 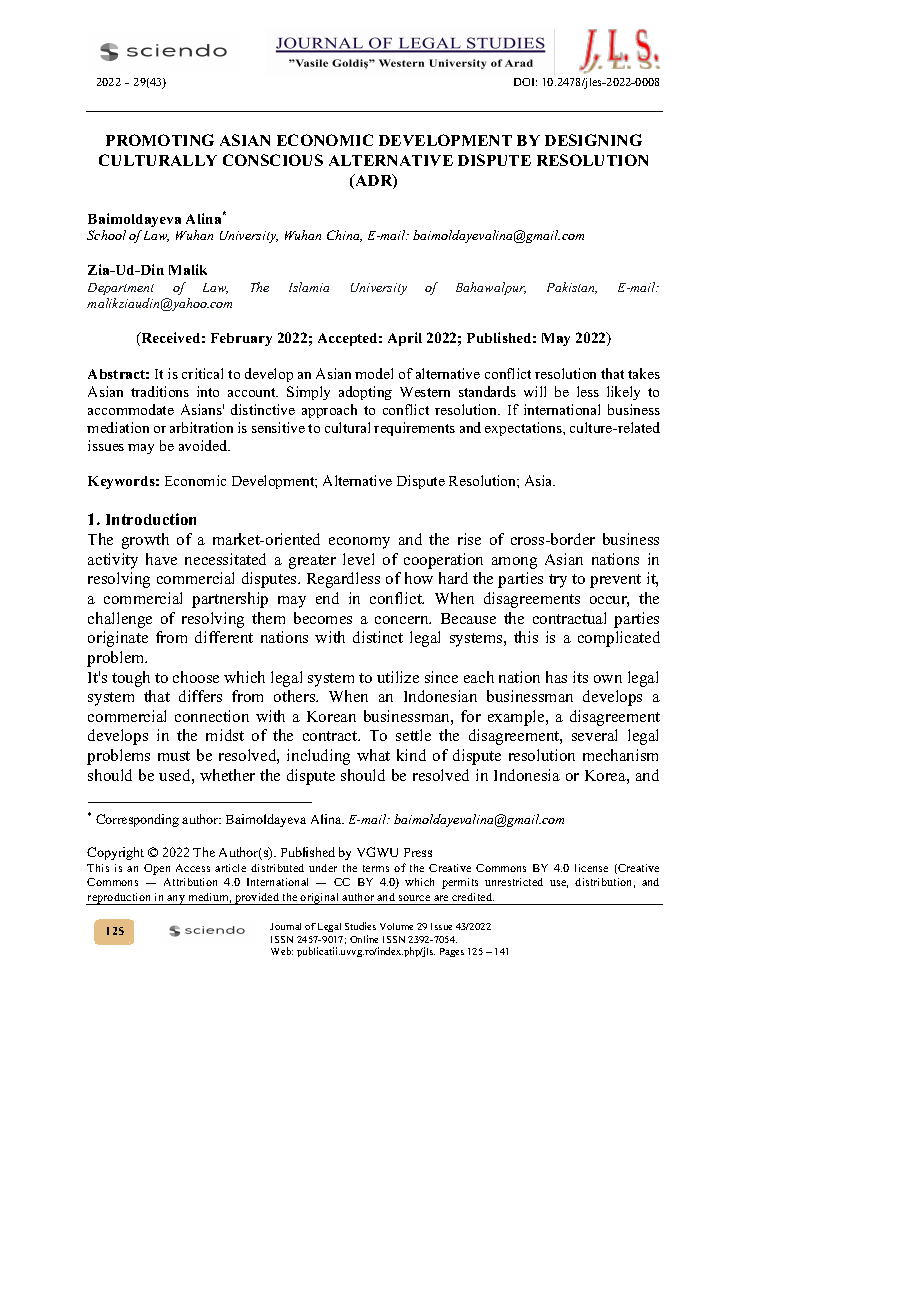 I want to click on license, so click(x=591, y=868).
